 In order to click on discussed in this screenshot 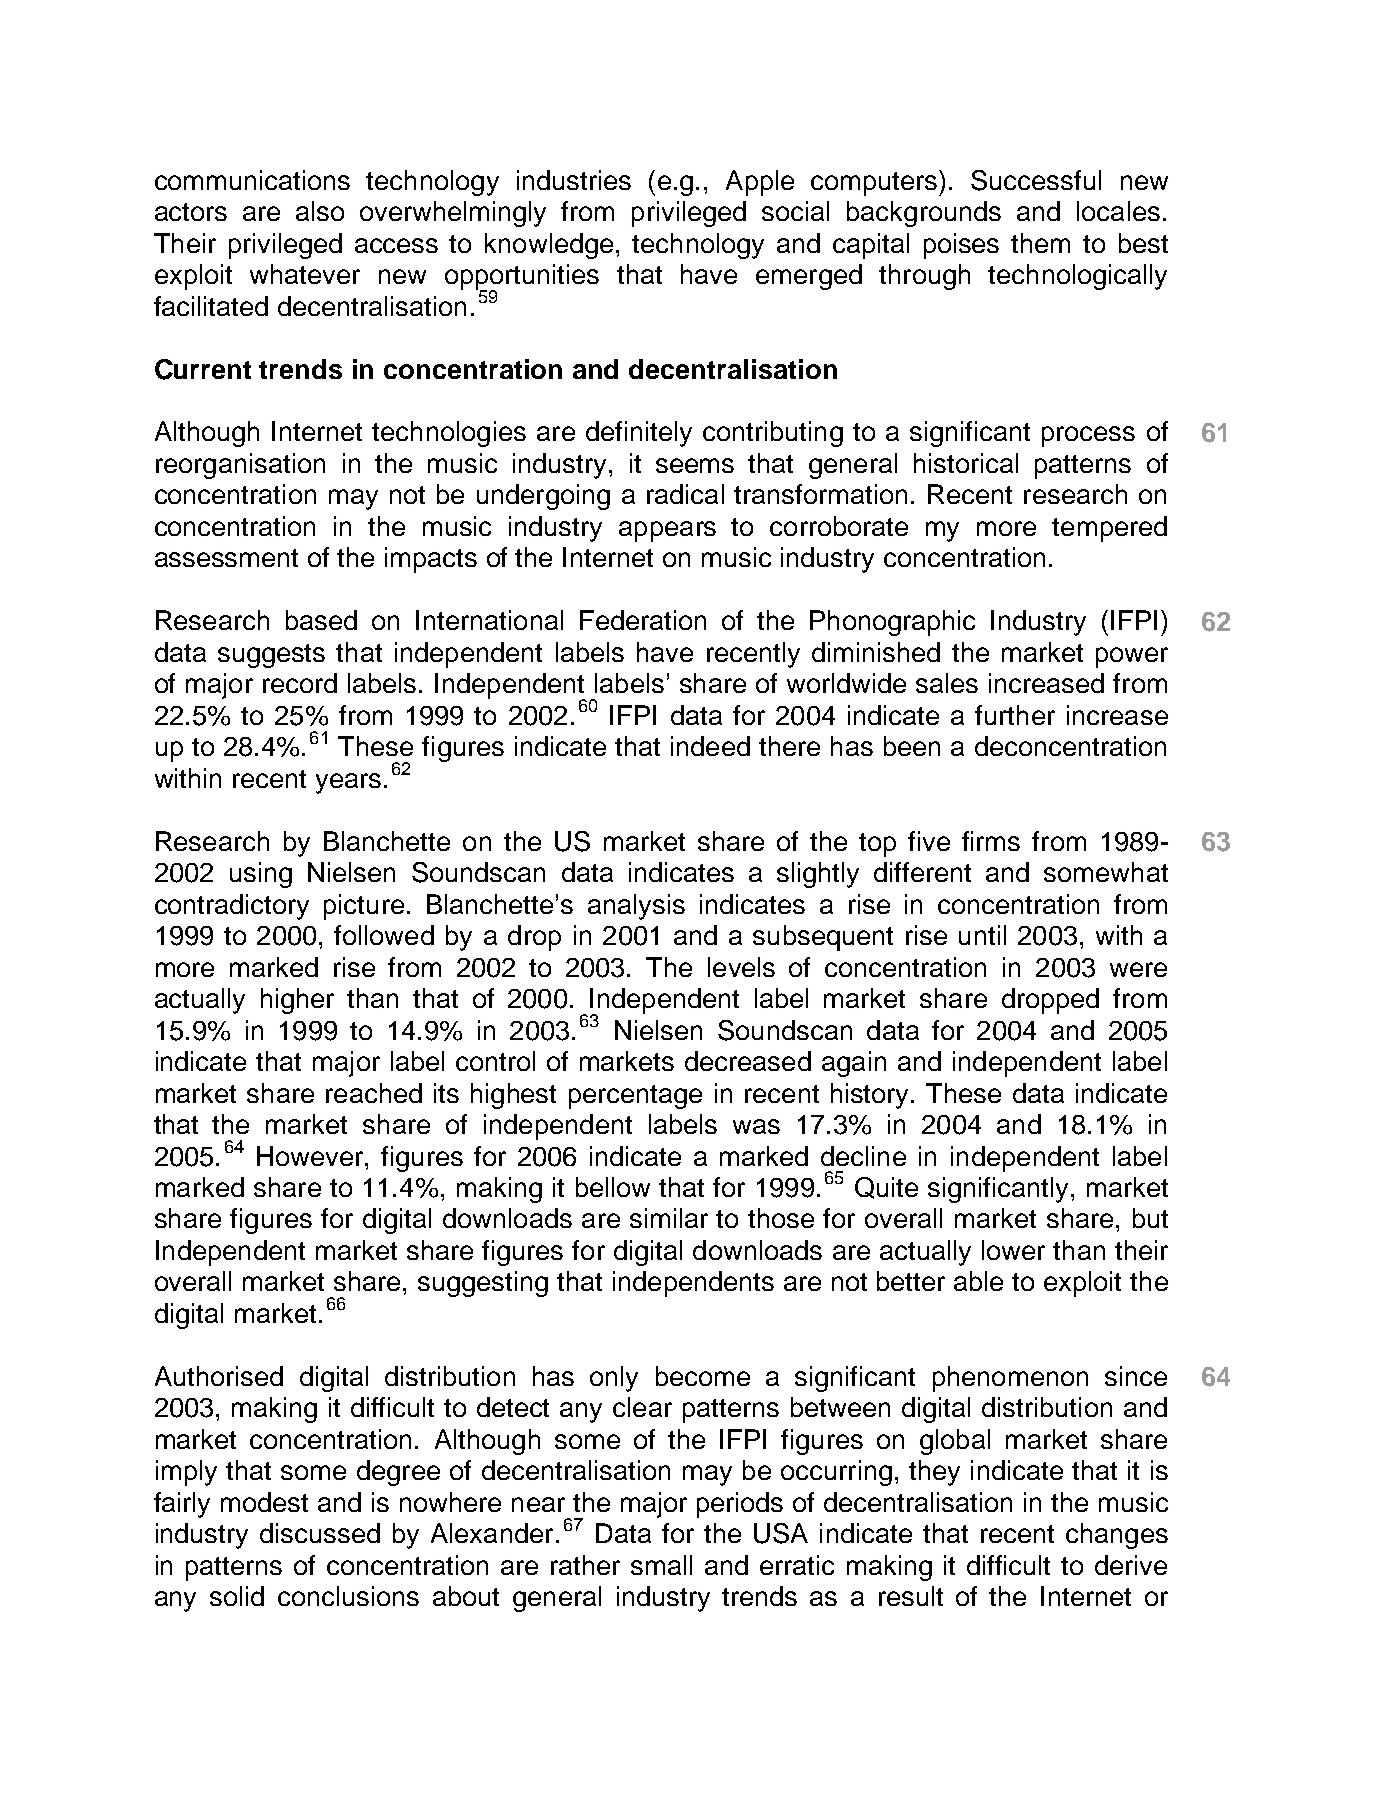, I will do `click(320, 1533)`.
